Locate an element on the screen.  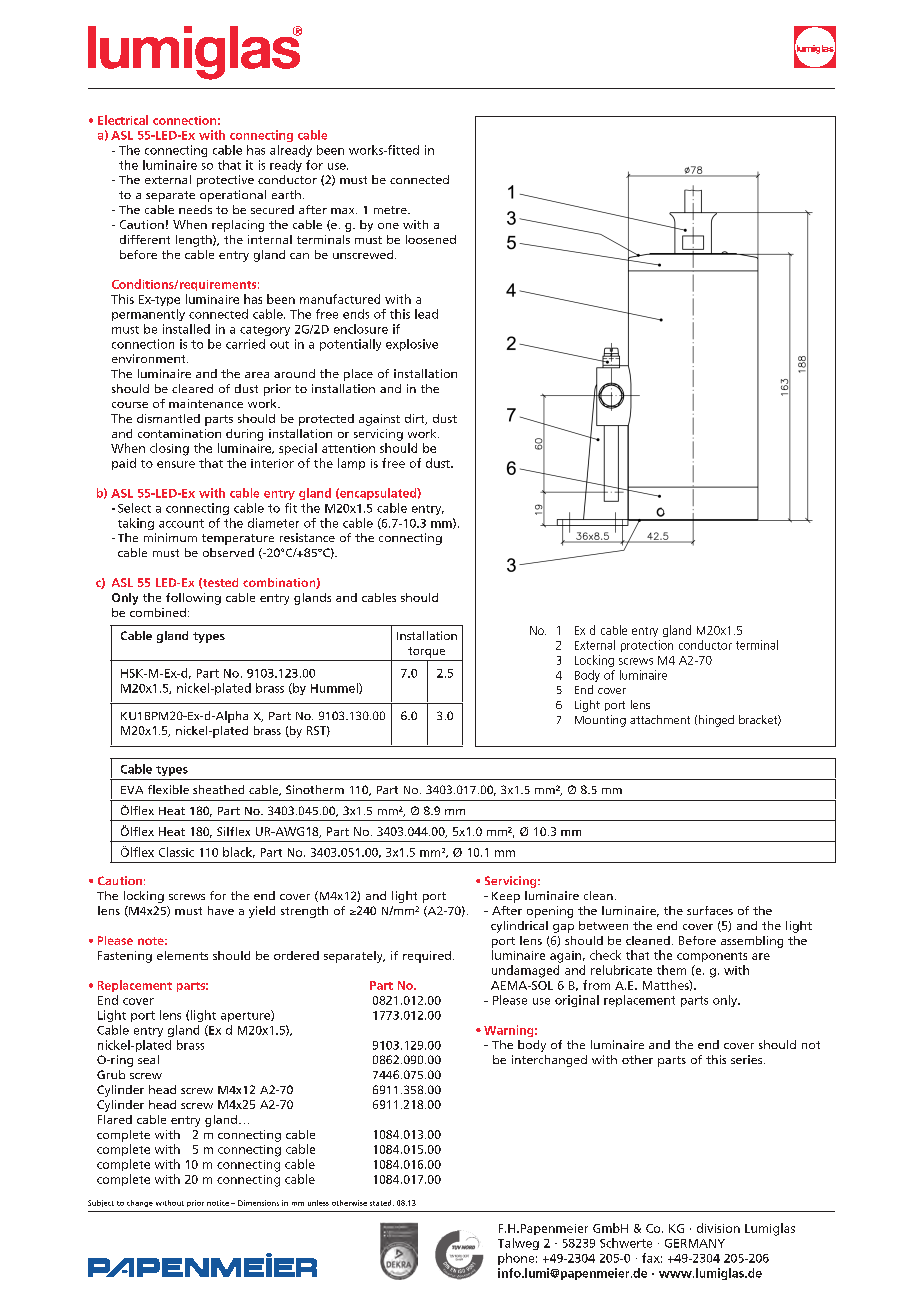
notice is located at coordinates (218, 1203).
